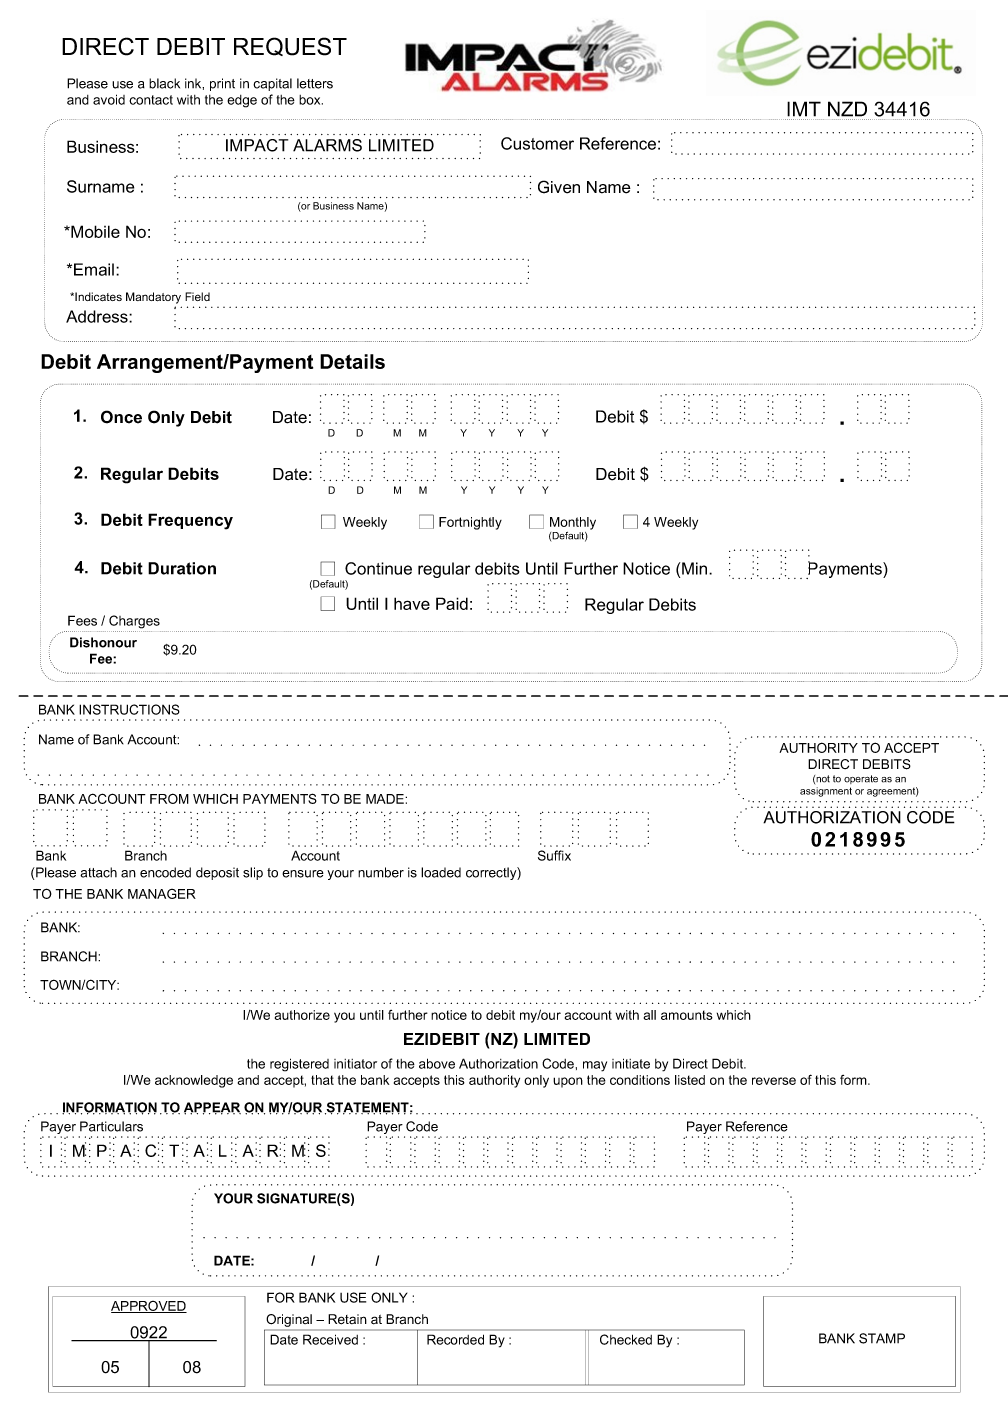 This image has height=1426, width=1008. Describe the element at coordinates (129, 709) in the image. I see `INSTRUCTIONS` at that location.
